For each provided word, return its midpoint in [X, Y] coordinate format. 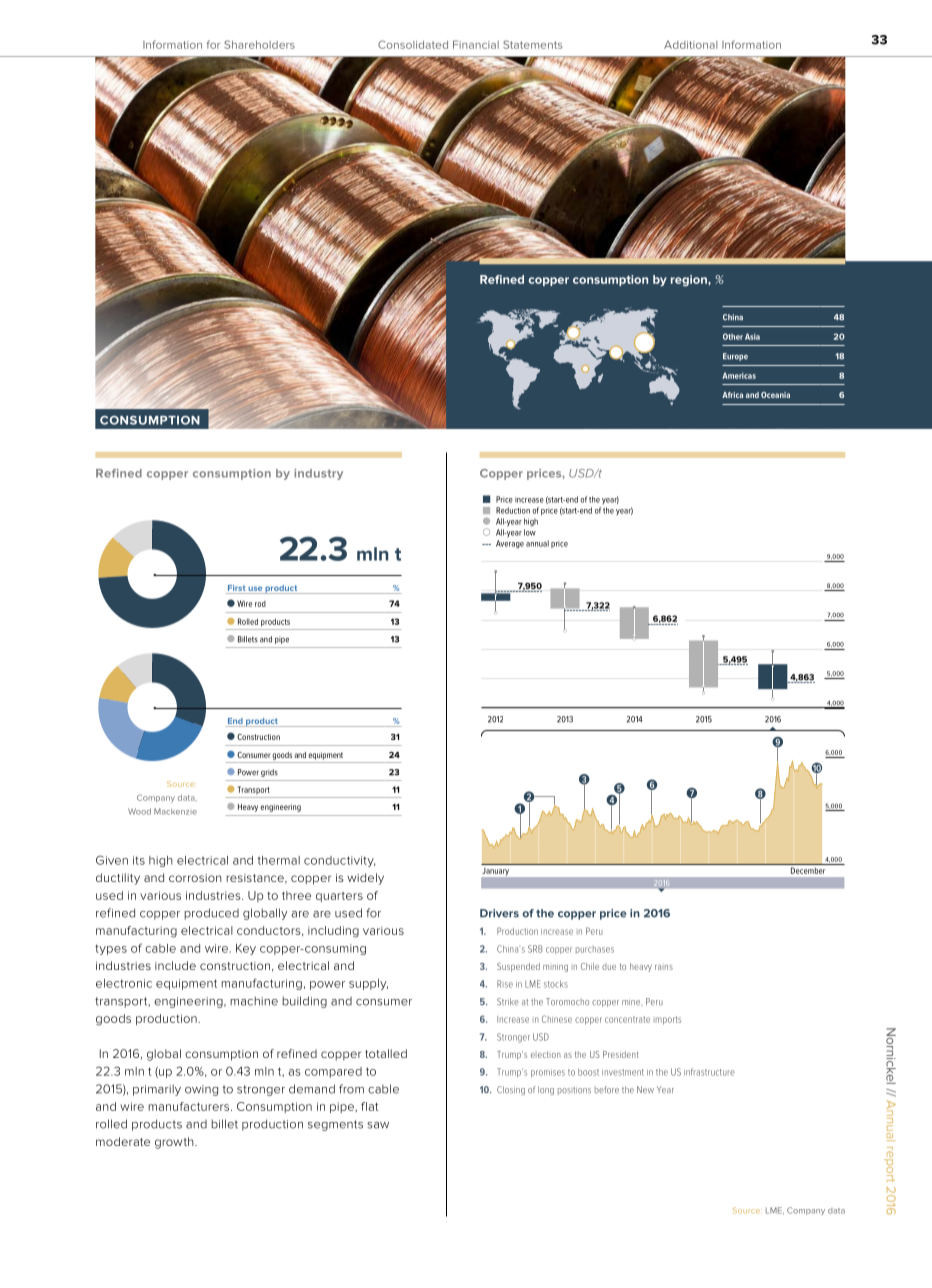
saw [378, 1125]
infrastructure [709, 1072]
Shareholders [259, 44]
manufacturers [190, 1106]
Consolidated [413, 44]
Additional [690, 45]
